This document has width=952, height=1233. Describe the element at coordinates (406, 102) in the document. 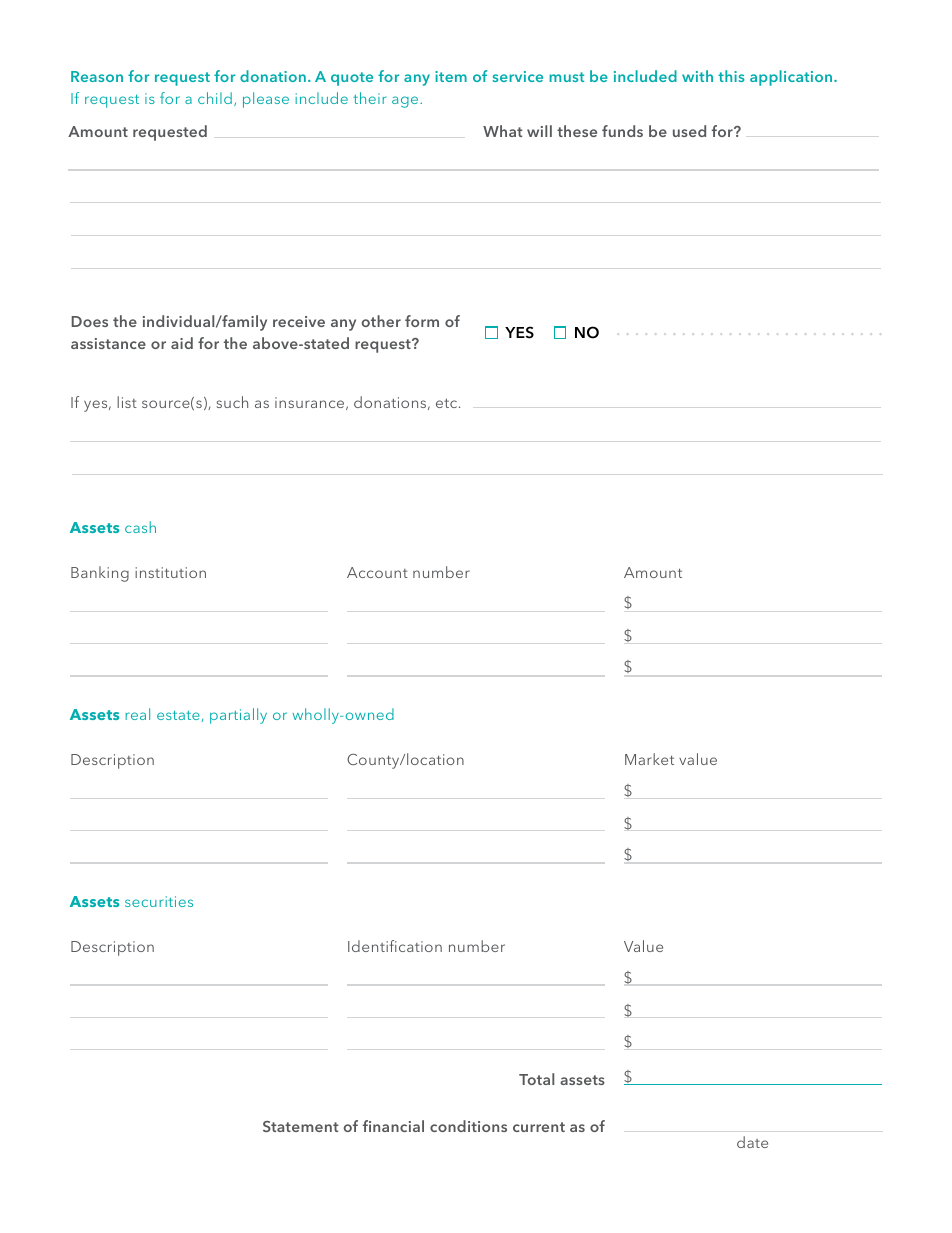

I see `age` at that location.
